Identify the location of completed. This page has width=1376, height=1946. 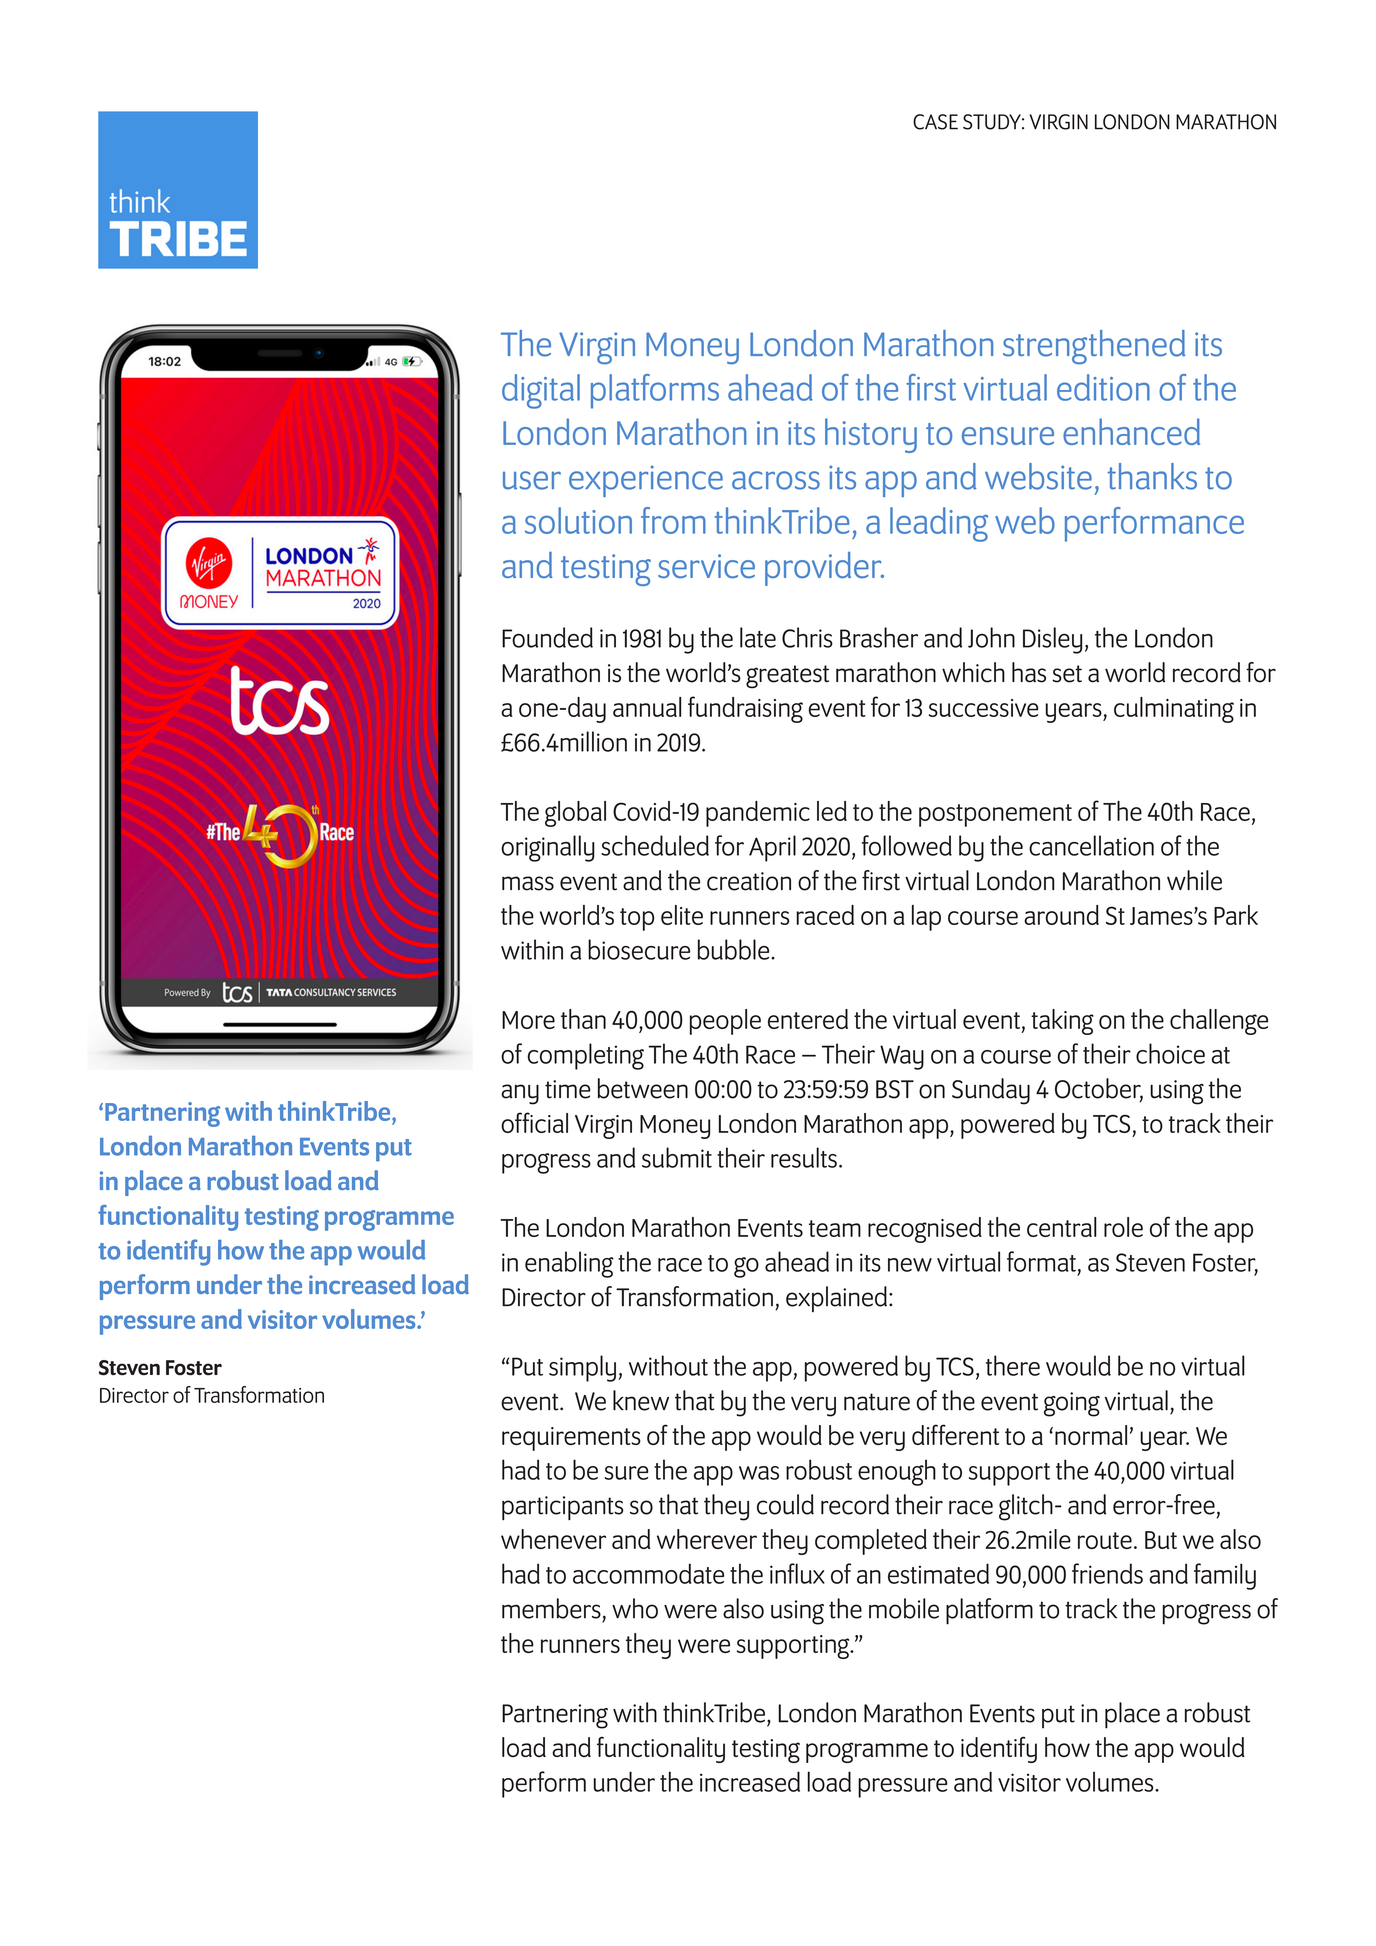
(871, 1542).
